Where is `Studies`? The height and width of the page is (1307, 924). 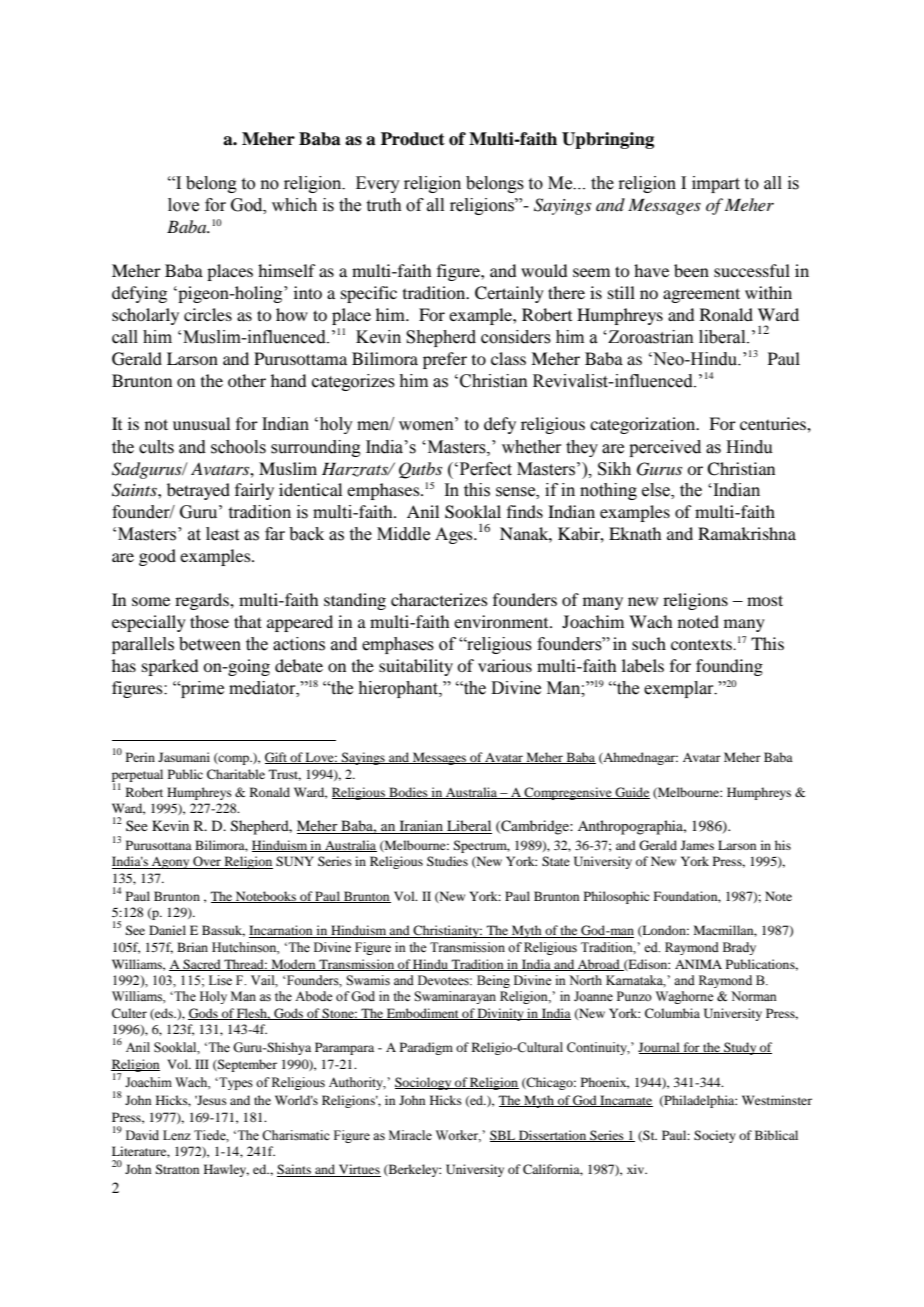
Studies is located at coordinates (447, 861).
